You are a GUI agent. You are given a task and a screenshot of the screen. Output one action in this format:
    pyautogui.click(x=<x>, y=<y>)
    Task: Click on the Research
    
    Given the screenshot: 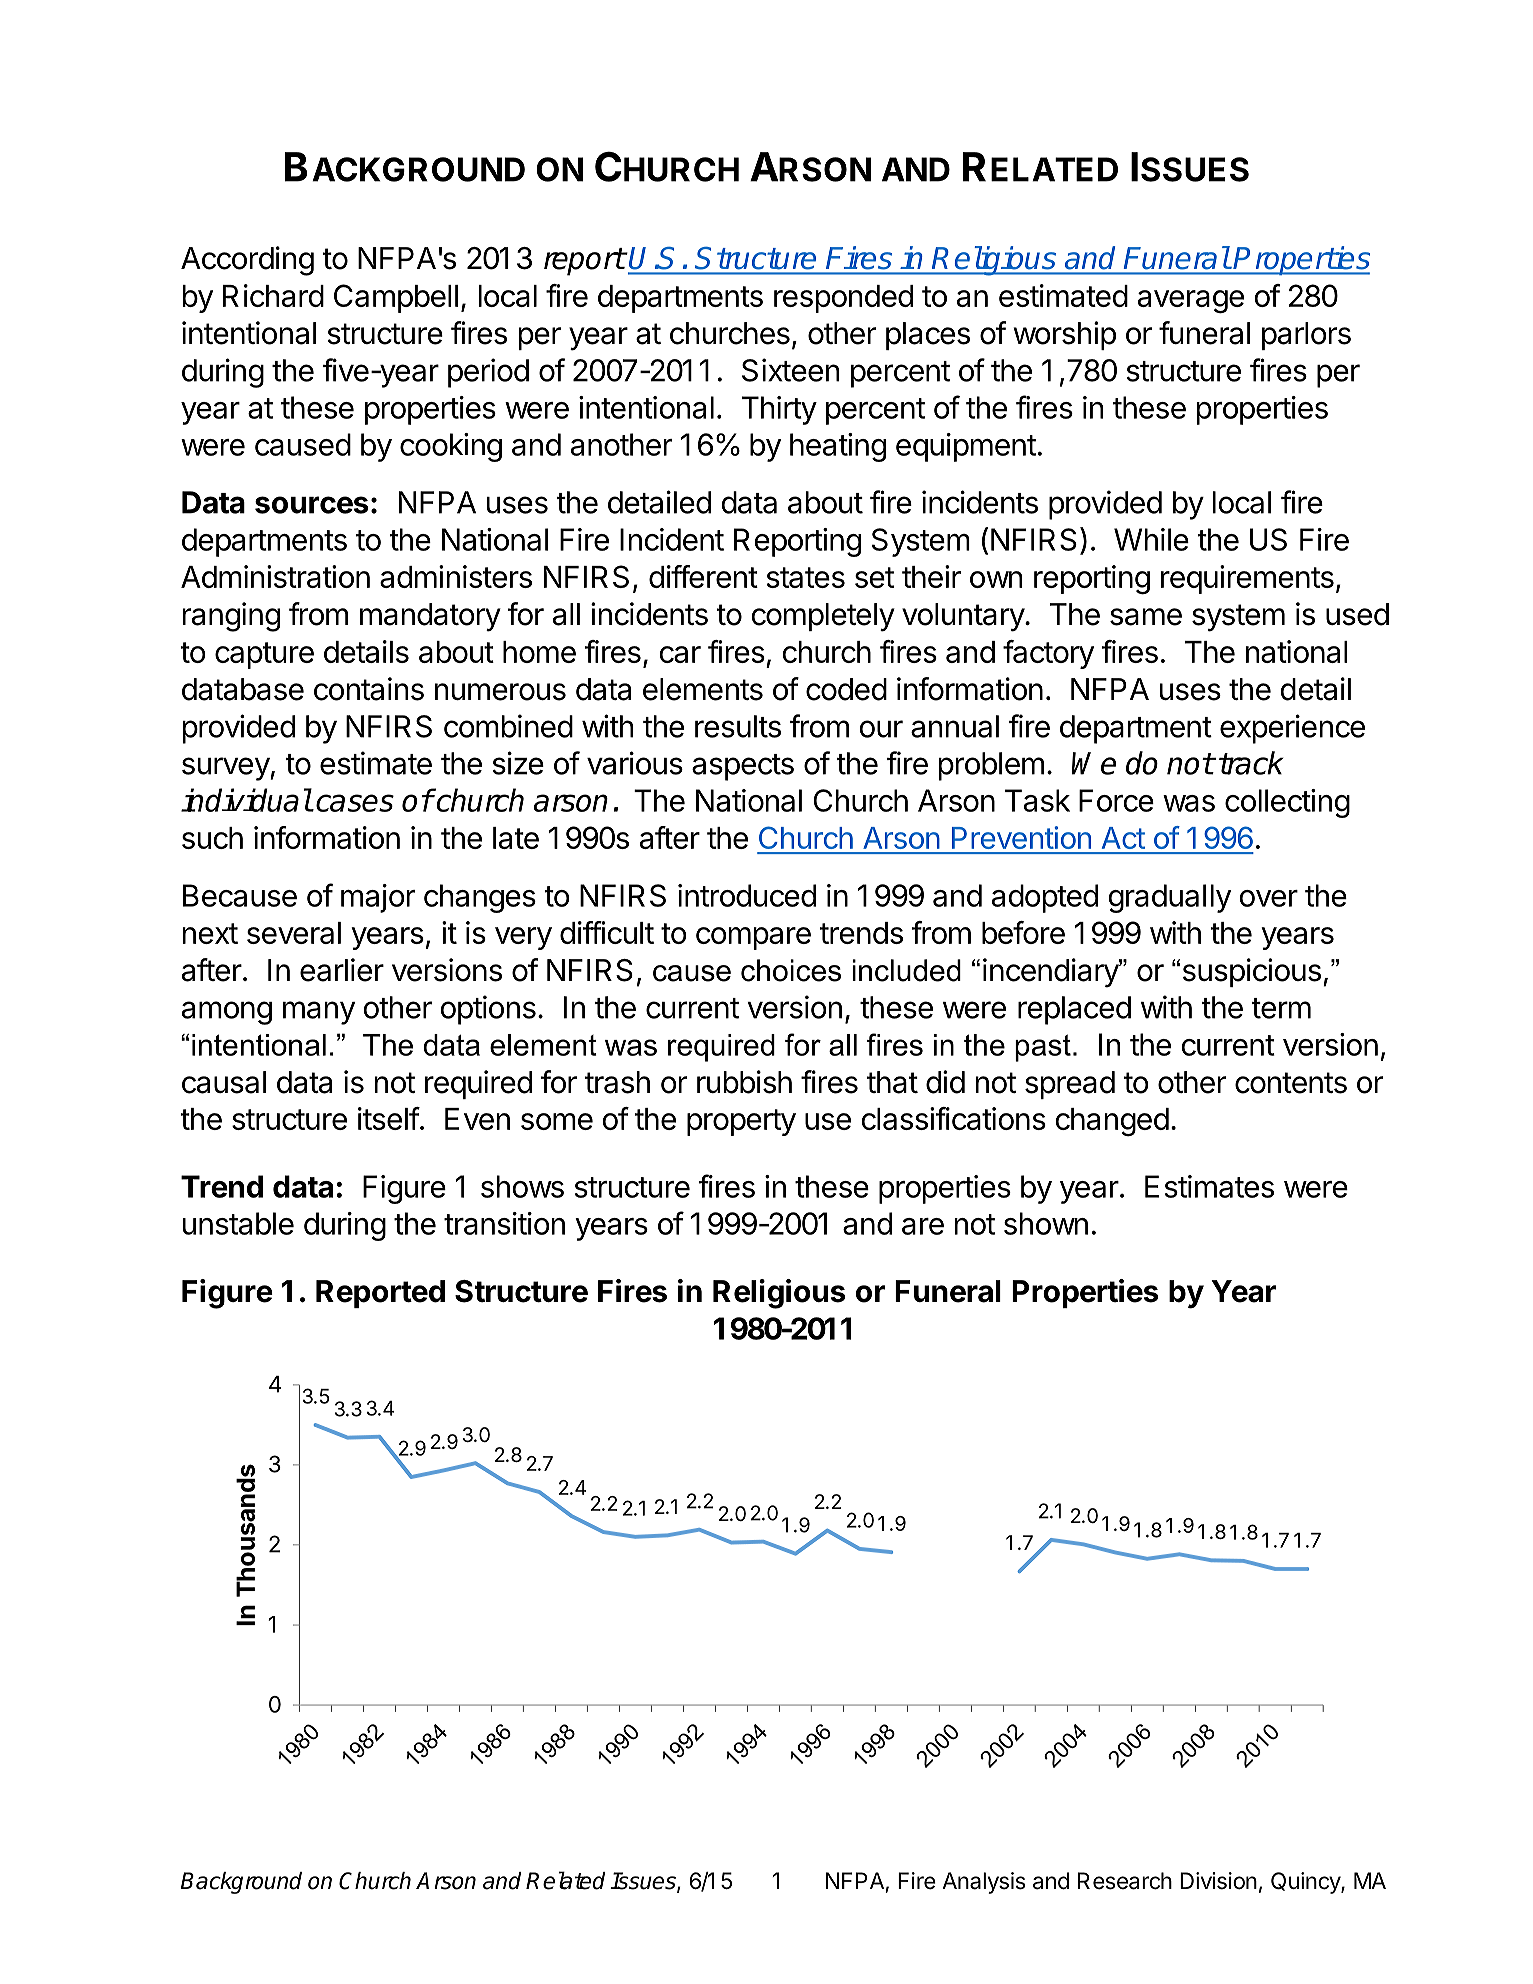 What is the action you would take?
    pyautogui.click(x=1125, y=1881)
